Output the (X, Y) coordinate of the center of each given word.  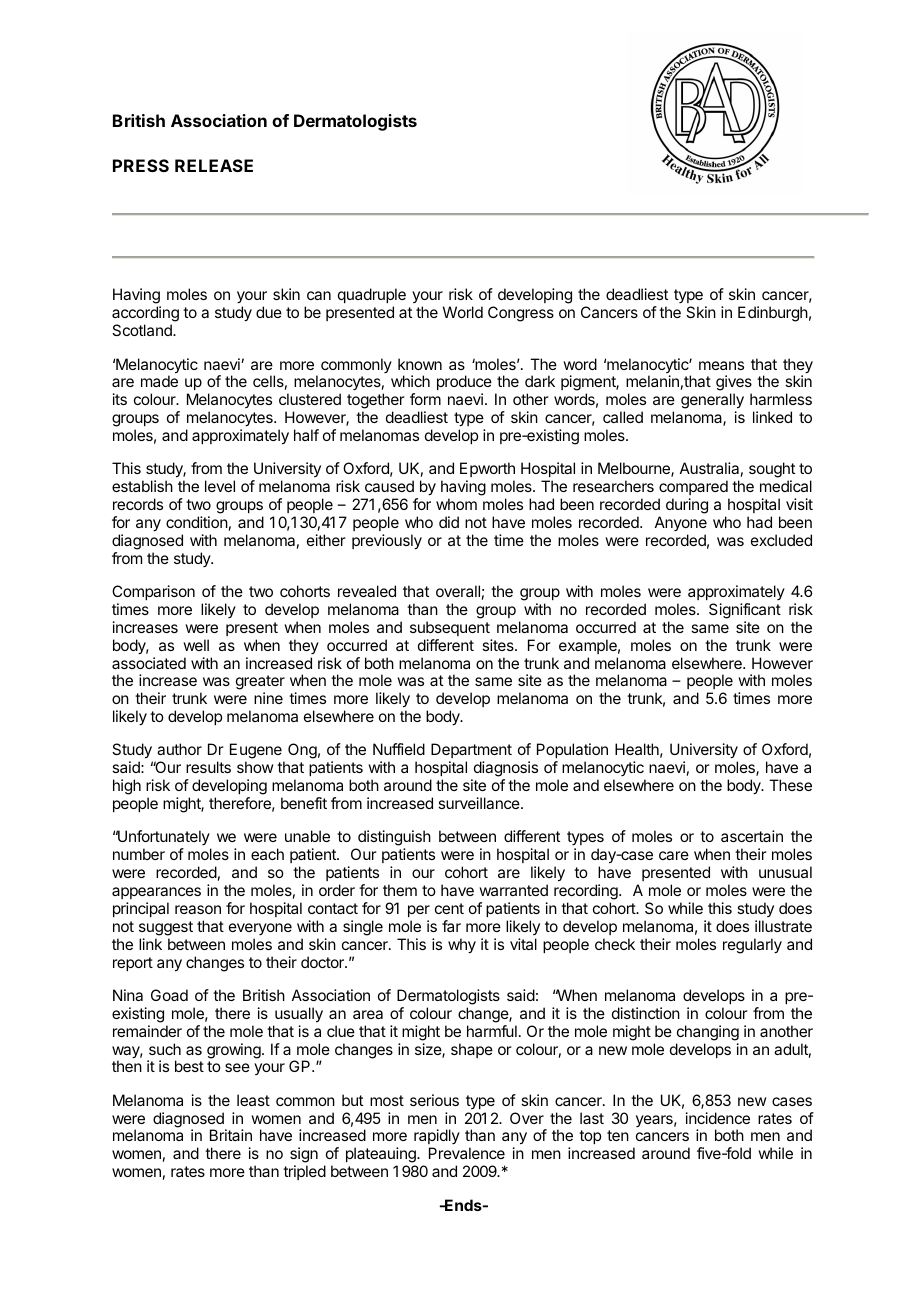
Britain (231, 1135)
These (790, 785)
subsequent (450, 628)
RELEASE (214, 165)
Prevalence (467, 1153)
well (196, 645)
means (721, 365)
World (463, 312)
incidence (718, 1118)
